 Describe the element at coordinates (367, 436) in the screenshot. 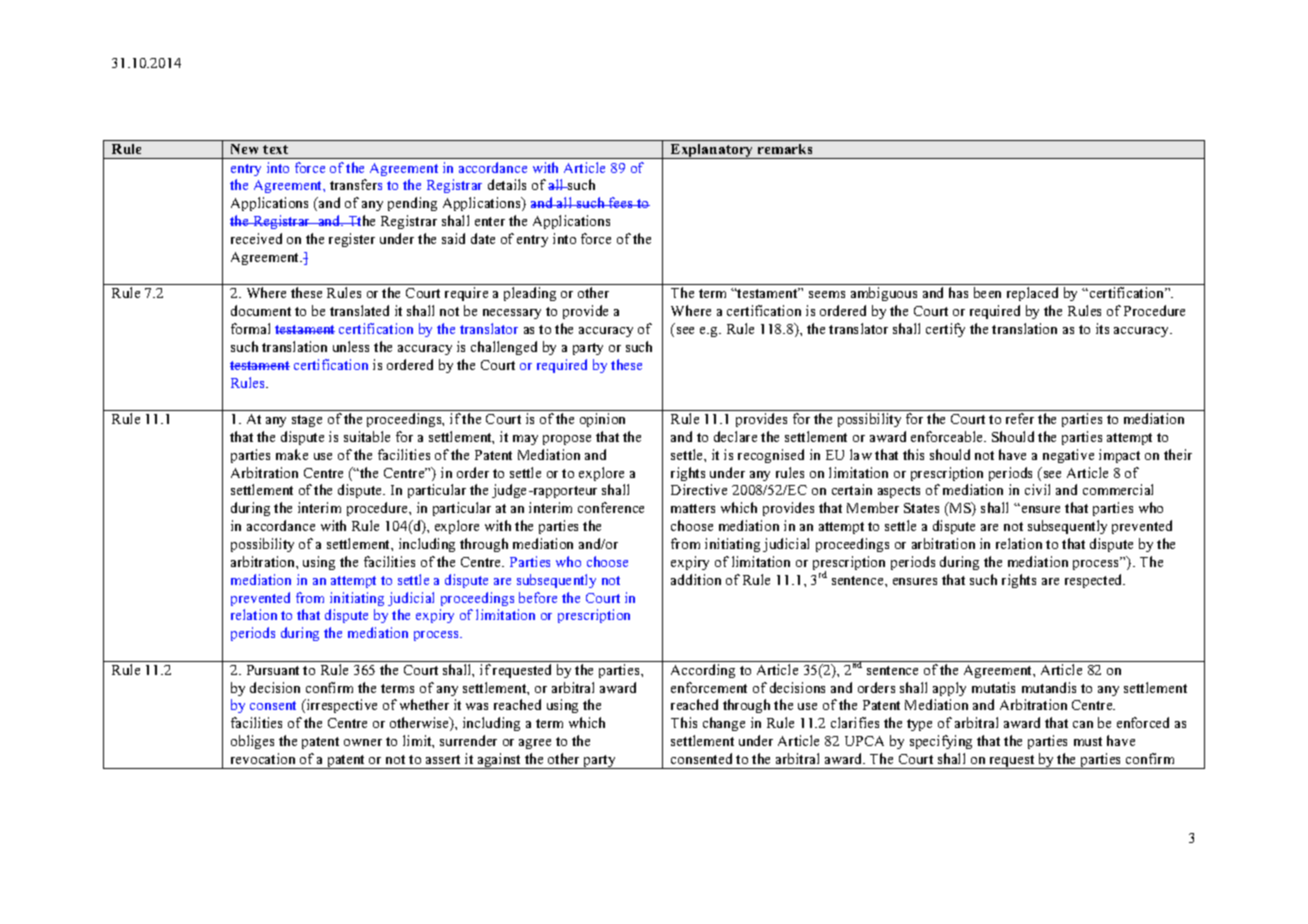

I see `suitable` at that location.
